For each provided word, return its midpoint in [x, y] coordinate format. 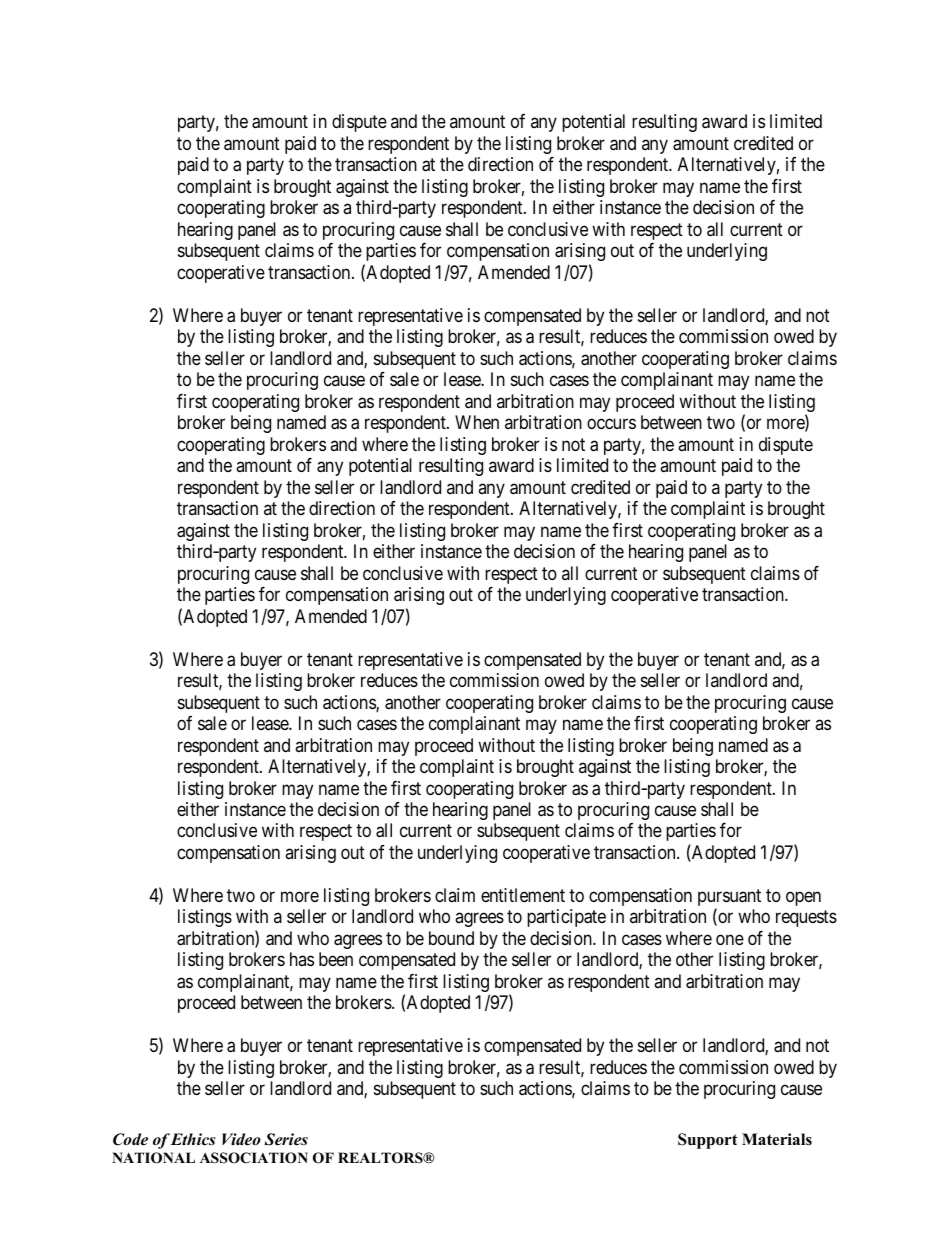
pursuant [729, 899]
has [302, 959]
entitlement [523, 895]
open [803, 898]
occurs [611, 424]
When [477, 422]
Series [286, 1139]
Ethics [193, 1139]
